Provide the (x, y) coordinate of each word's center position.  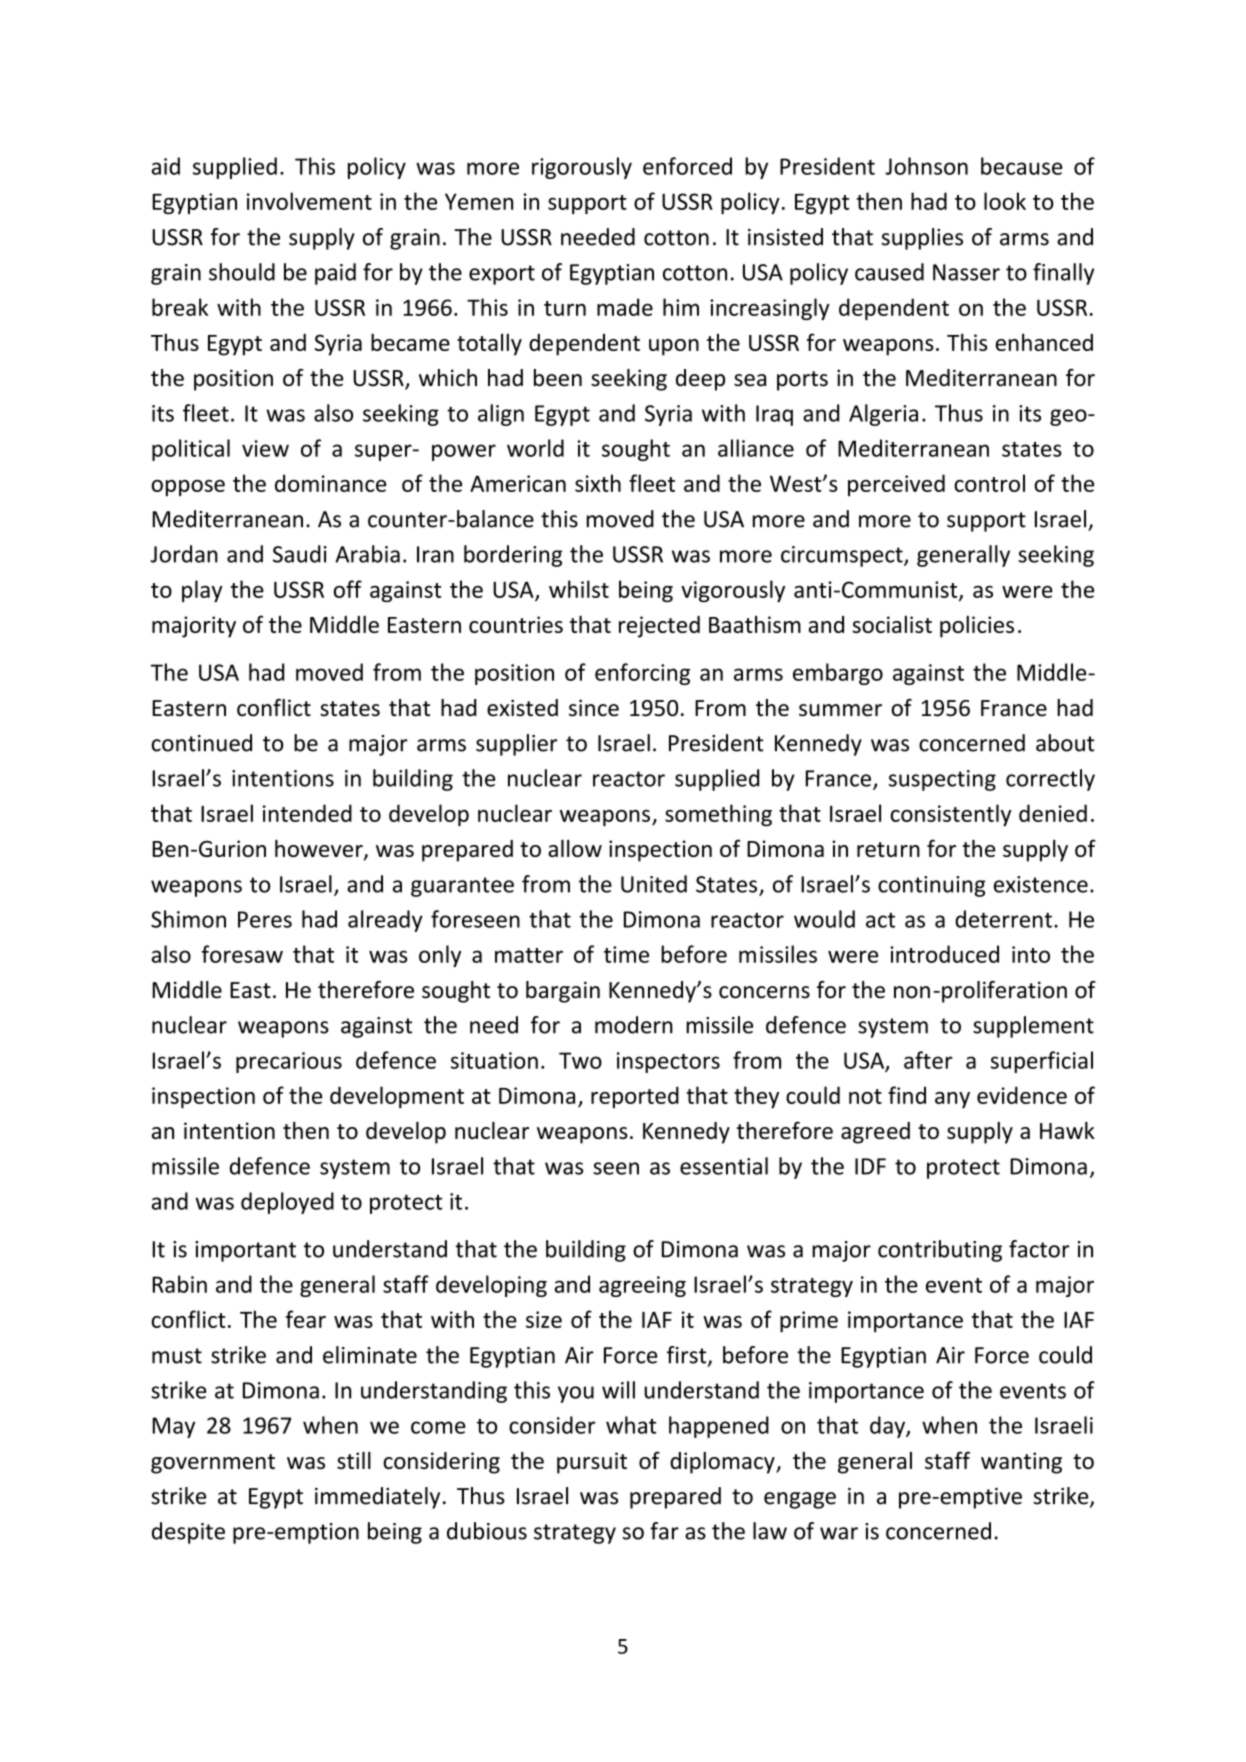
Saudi (300, 554)
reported (635, 1097)
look (1005, 201)
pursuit (592, 1463)
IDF (870, 1166)
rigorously (582, 168)
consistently (951, 815)
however (320, 850)
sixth (598, 483)
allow (575, 848)
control (989, 483)
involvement (309, 201)
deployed (287, 1203)
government (213, 1464)
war (839, 1533)
